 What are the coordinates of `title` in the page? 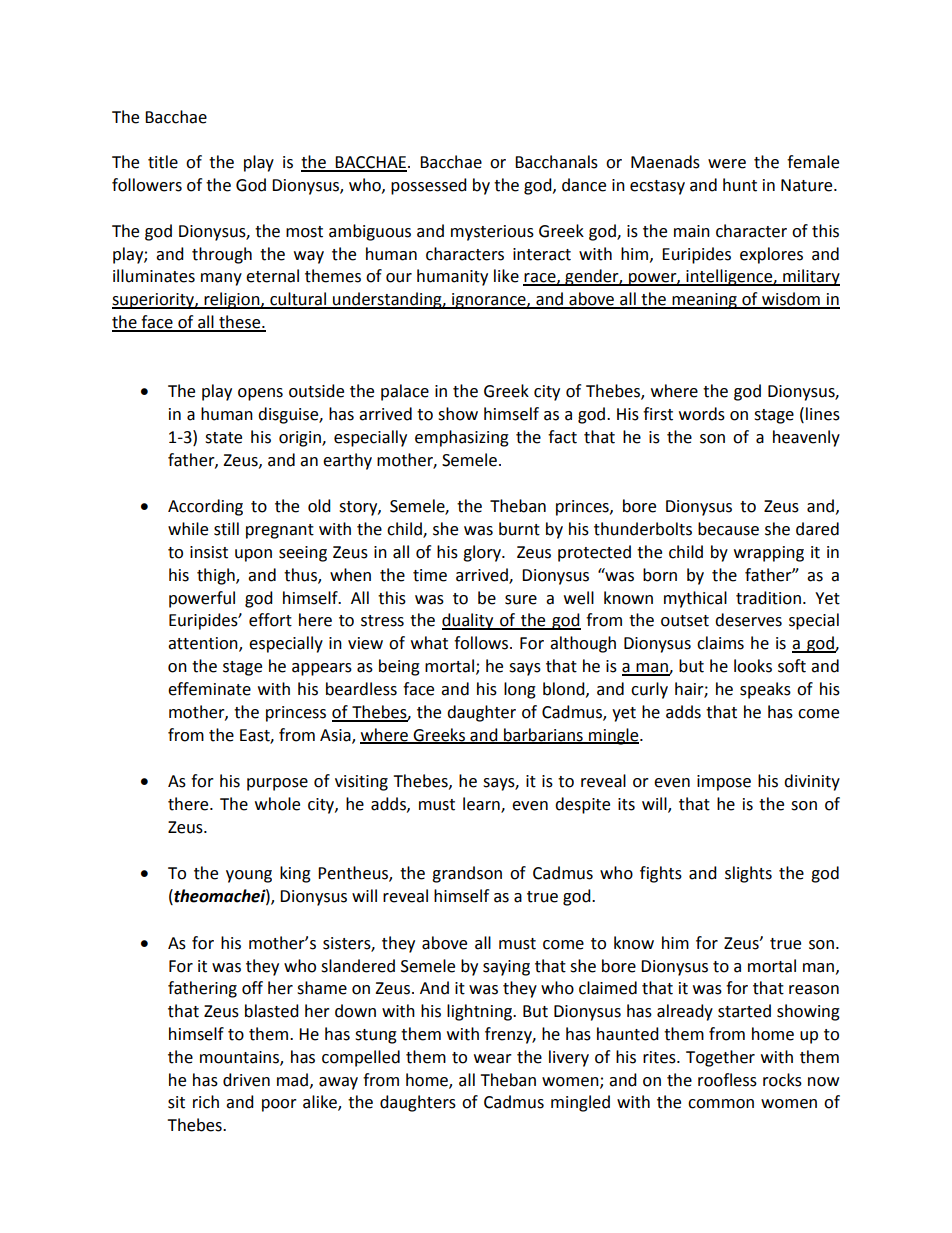 It's located at (163, 162).
